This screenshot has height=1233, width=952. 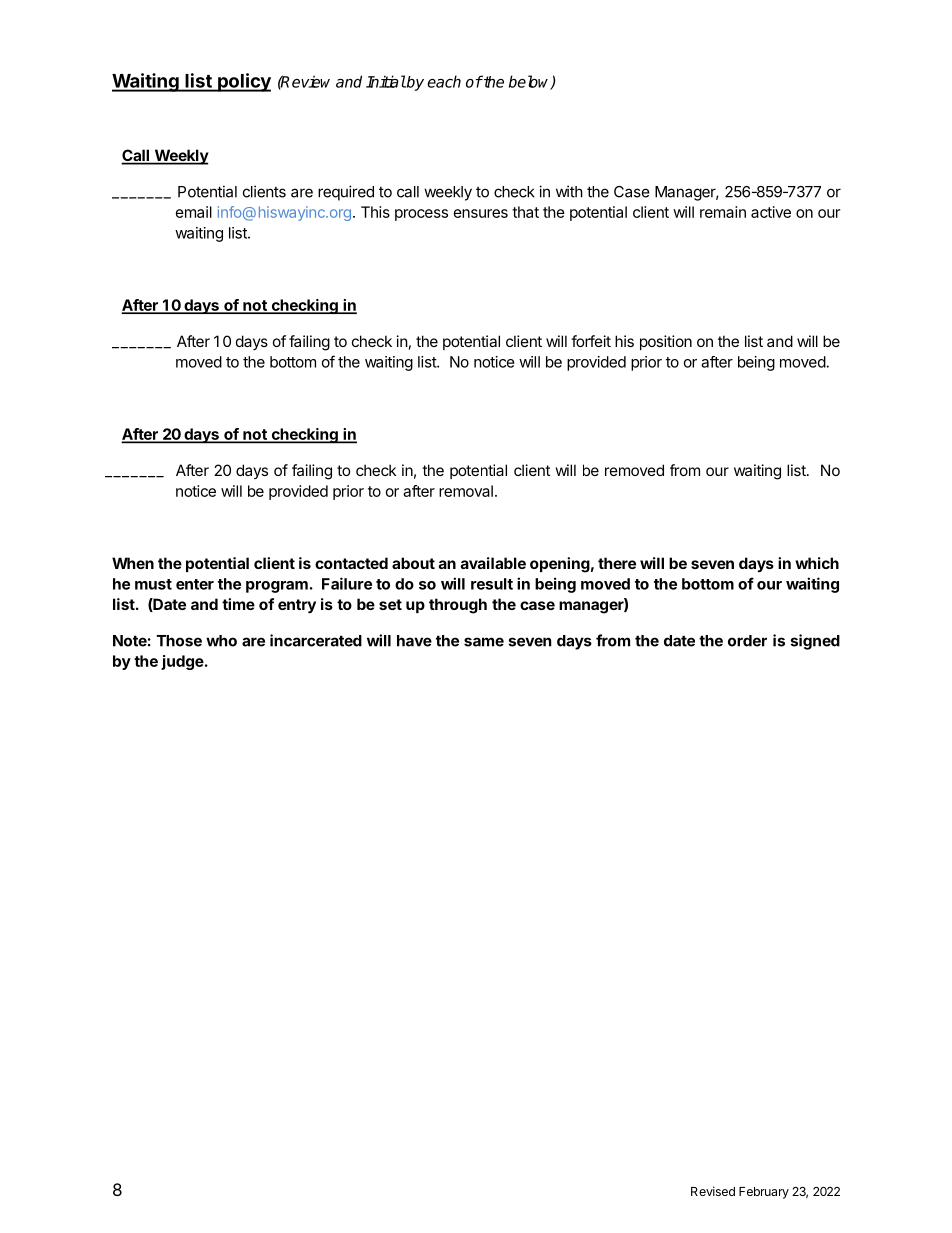 What do you see at coordinates (182, 662) in the screenshot?
I see `judge` at bounding box center [182, 662].
